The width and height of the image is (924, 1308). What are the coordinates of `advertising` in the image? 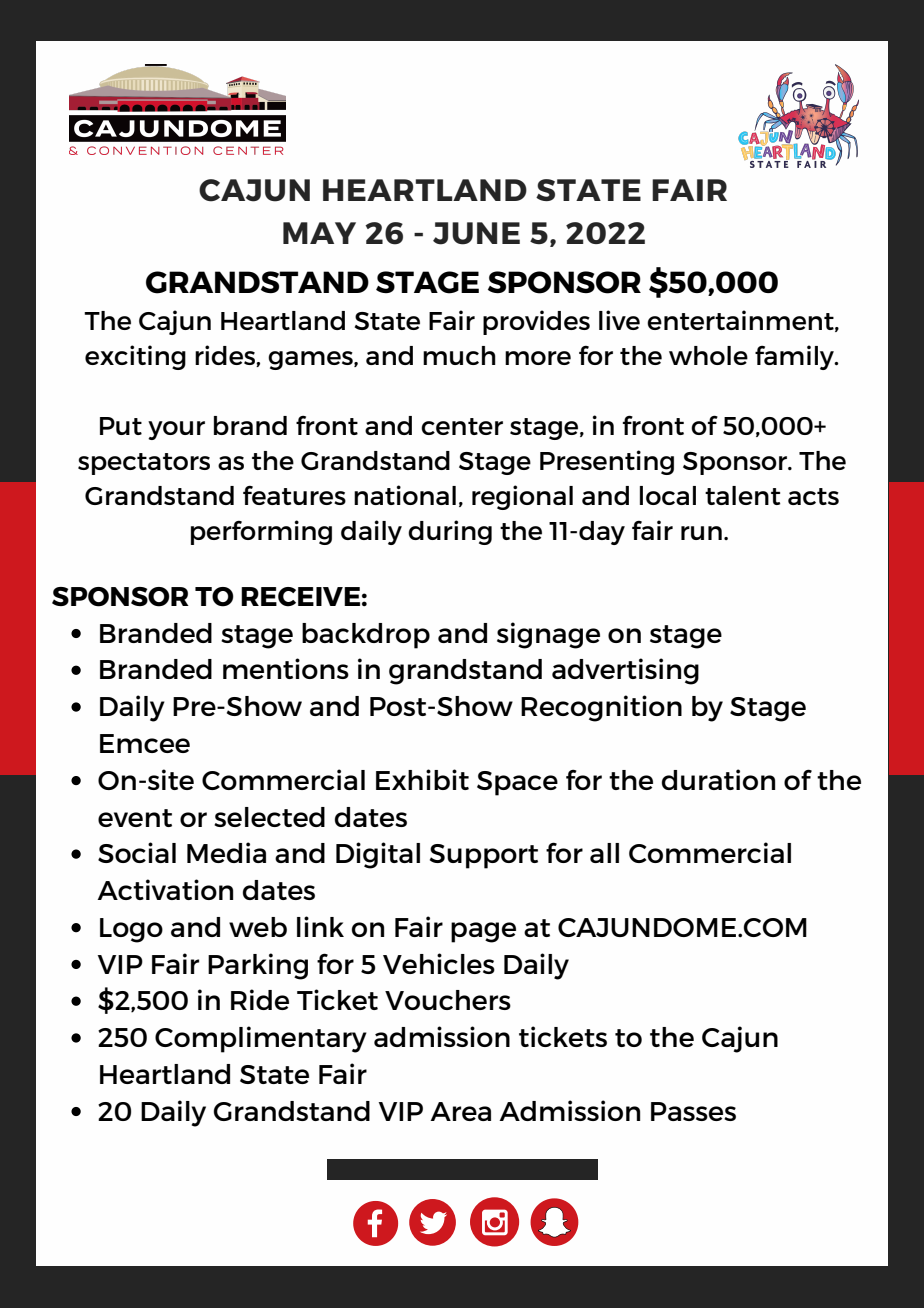 It's located at (625, 671).
